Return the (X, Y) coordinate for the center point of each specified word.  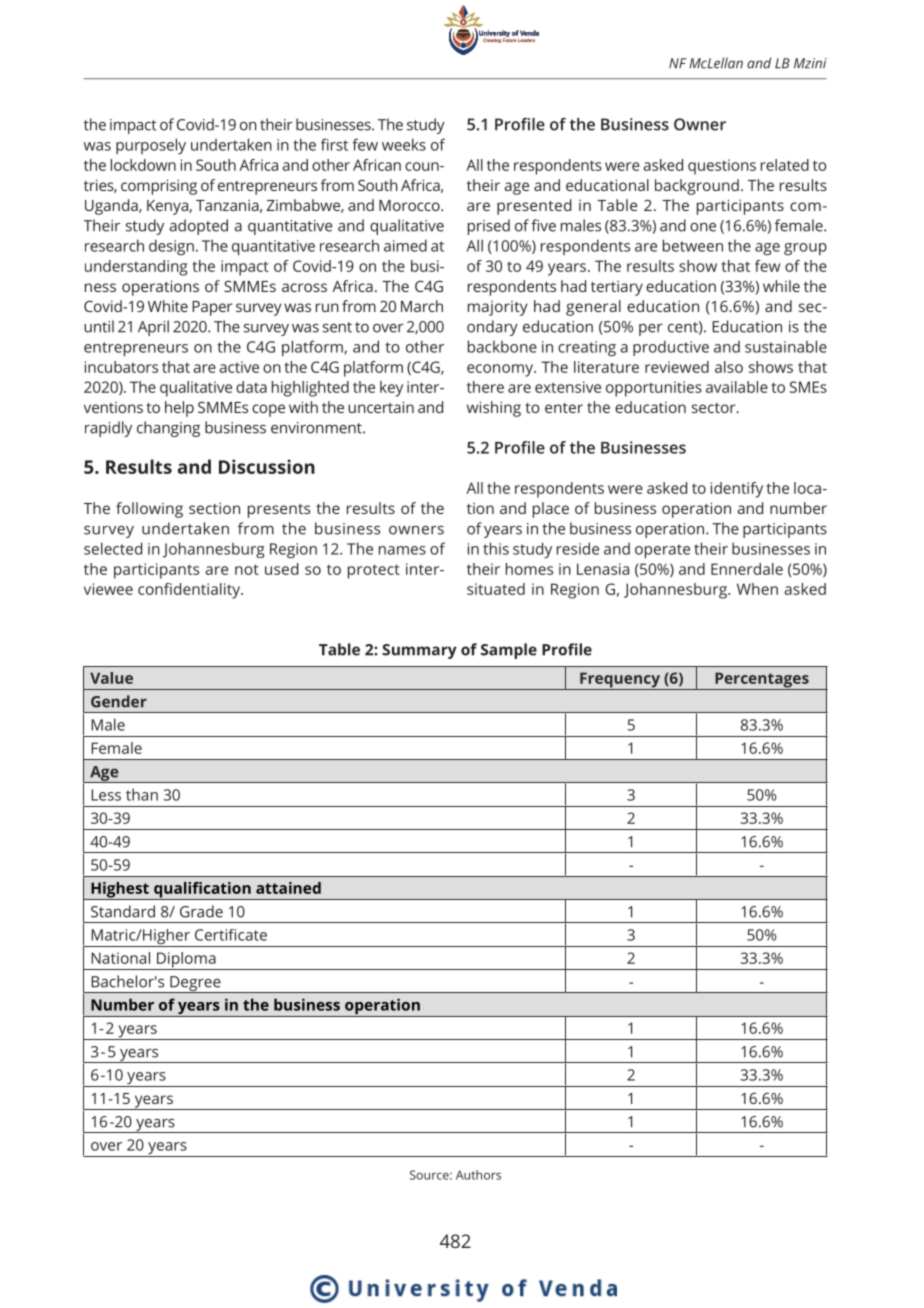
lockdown (143, 165)
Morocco (410, 205)
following (149, 510)
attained (288, 888)
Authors (478, 1175)
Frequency (620, 681)
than (142, 794)
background (697, 187)
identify (737, 490)
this (496, 548)
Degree (195, 984)
